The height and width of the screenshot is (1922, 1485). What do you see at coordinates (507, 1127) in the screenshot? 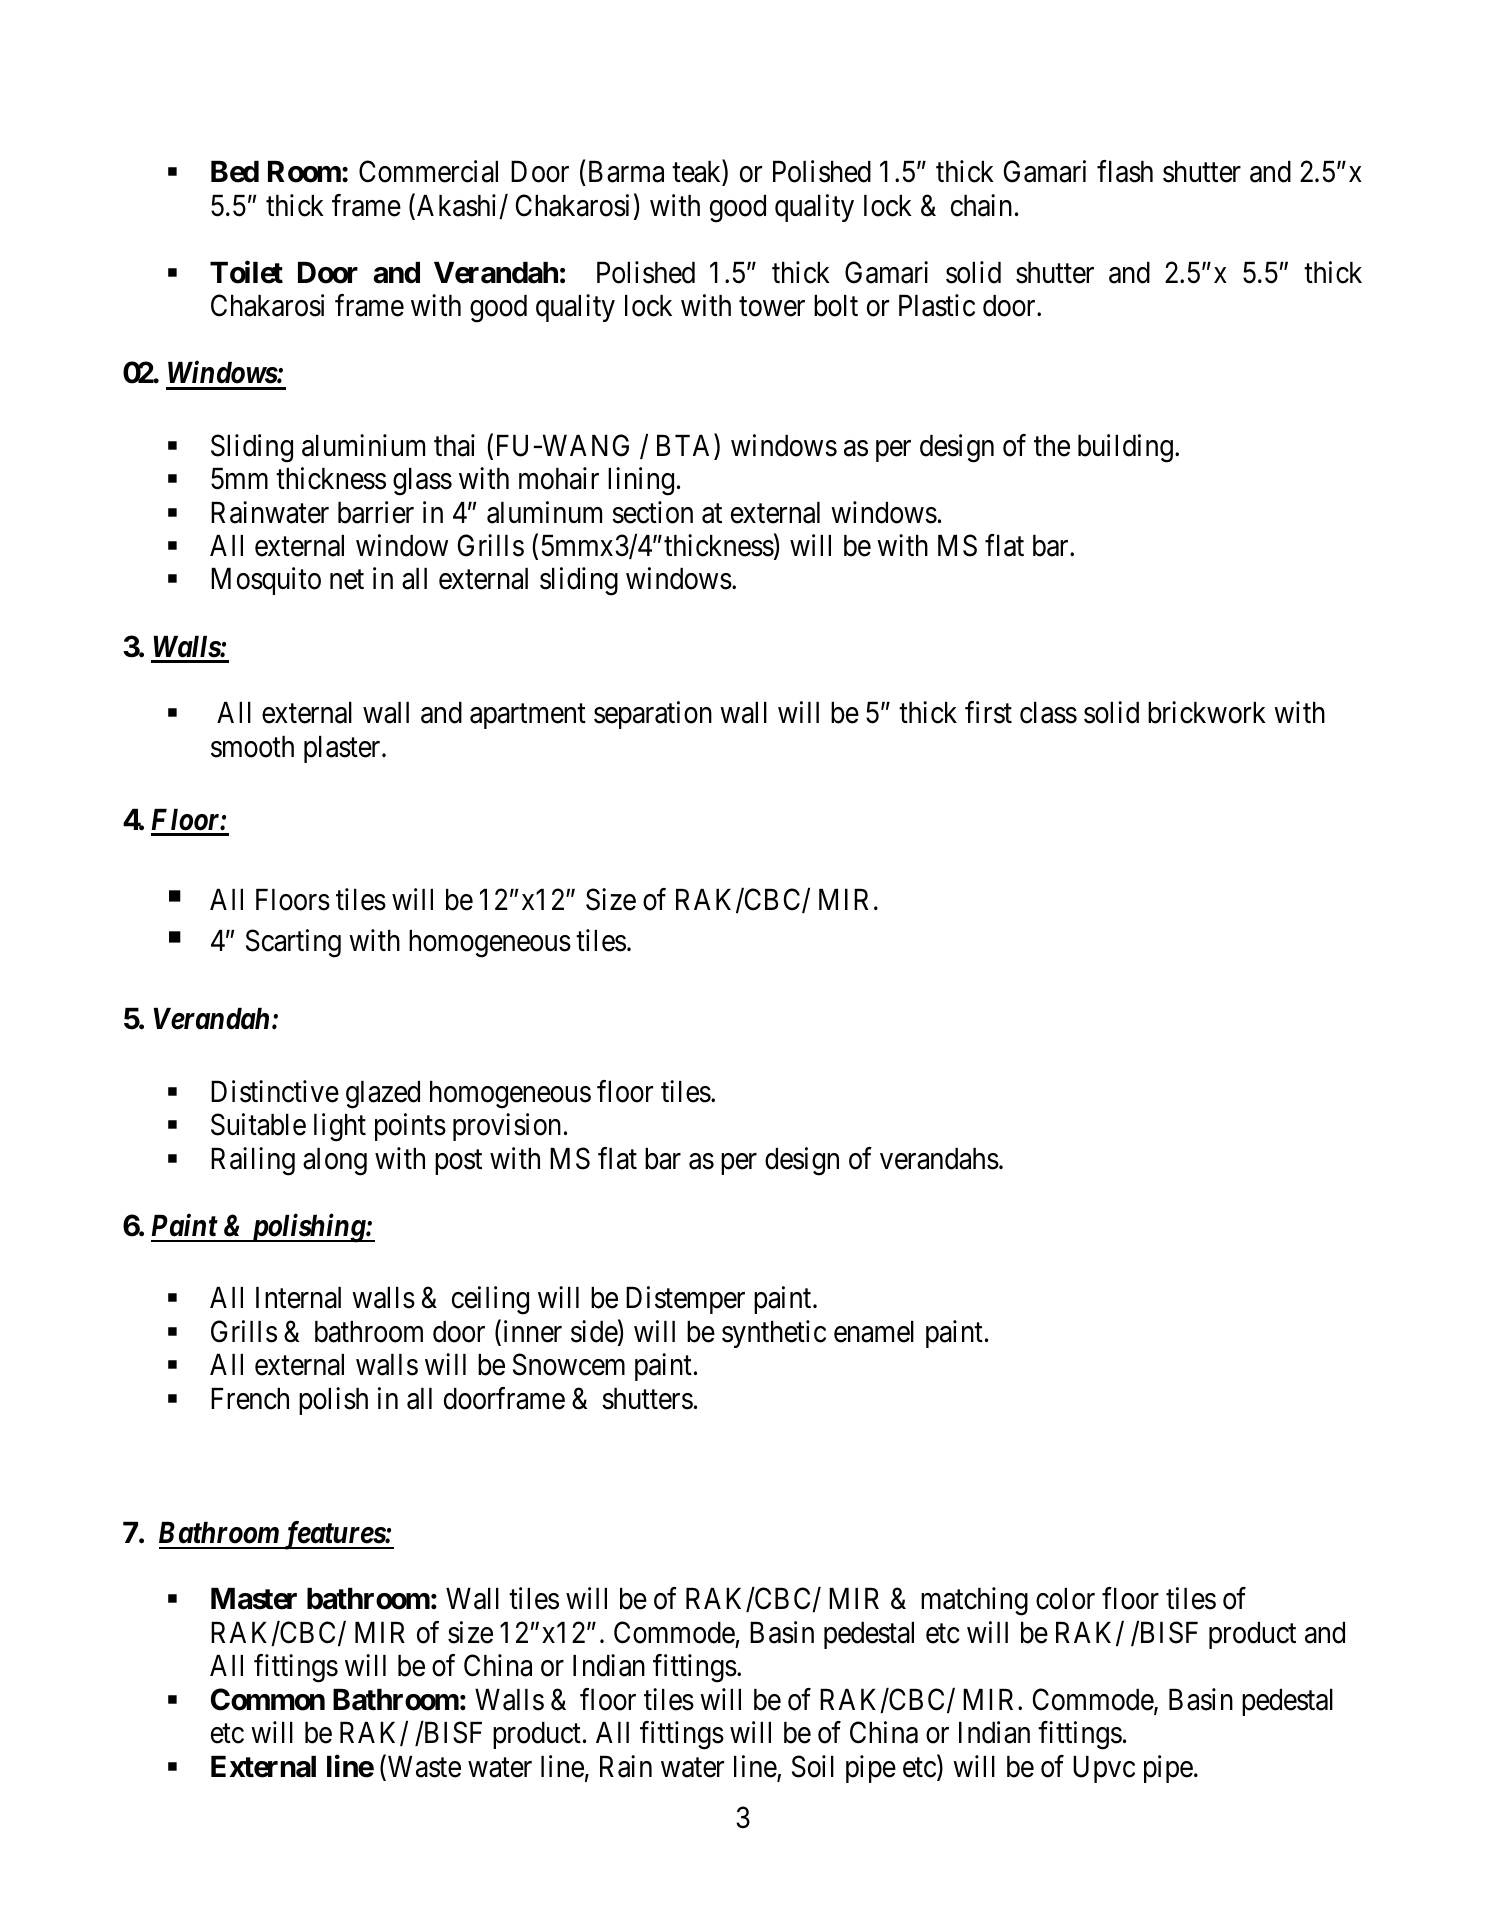
I see `provision` at bounding box center [507, 1127].
